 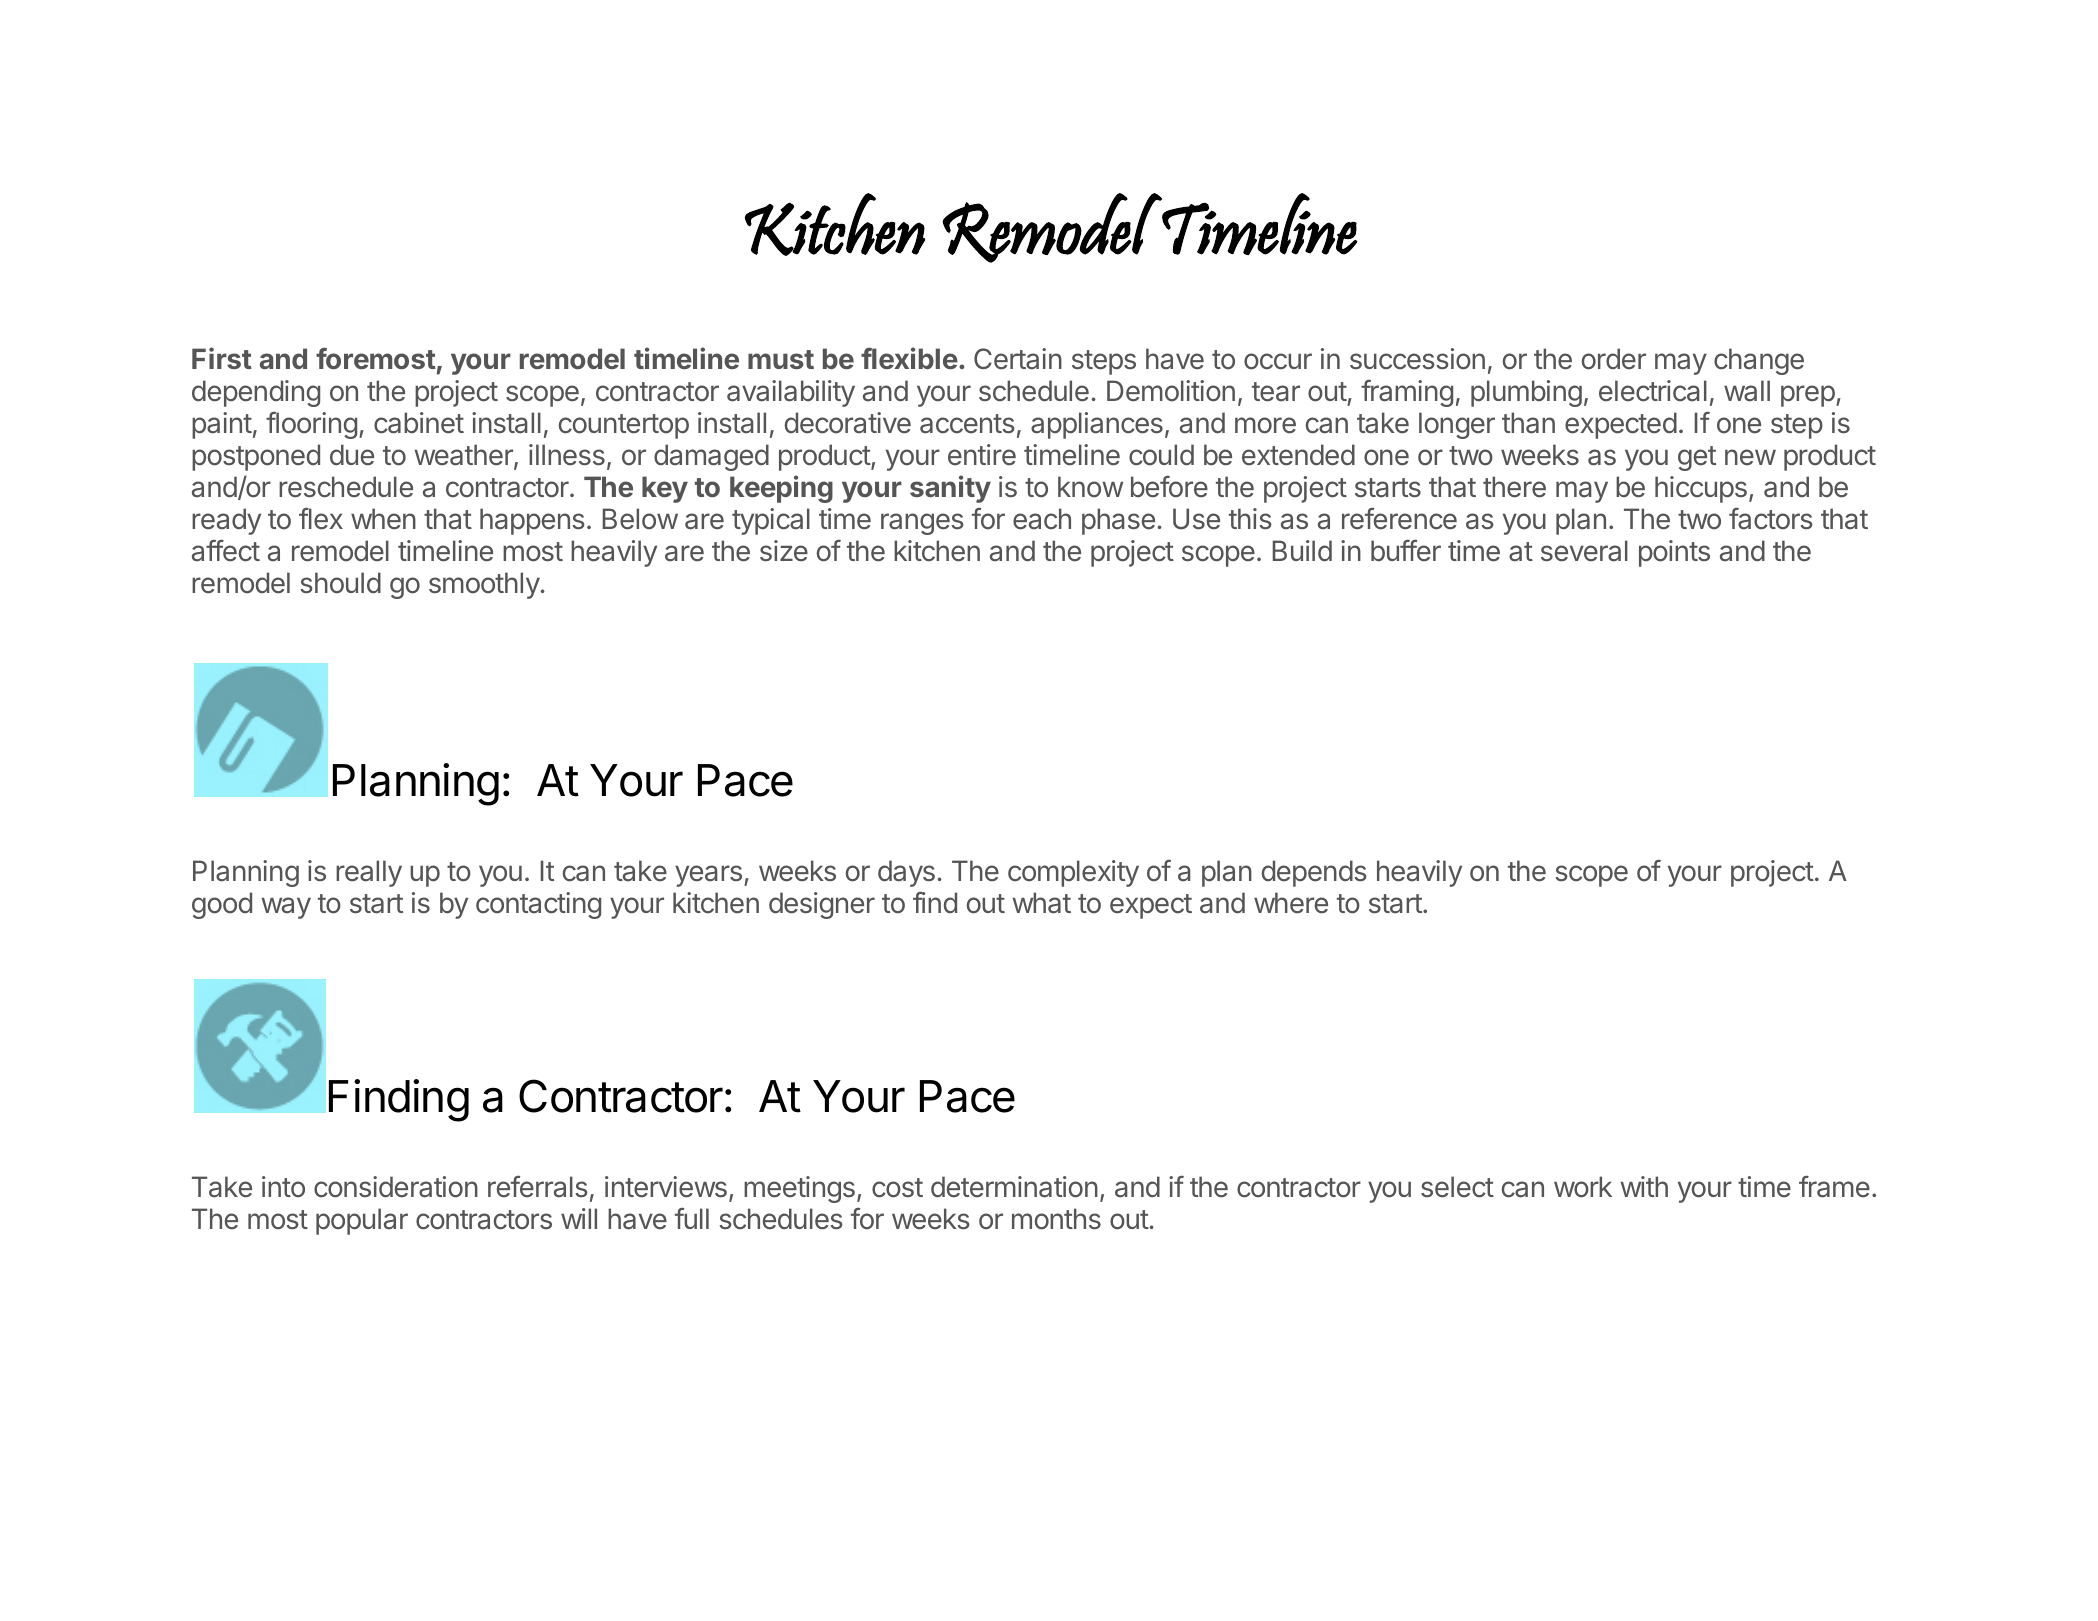 I want to click on Certain, so click(x=1018, y=359).
